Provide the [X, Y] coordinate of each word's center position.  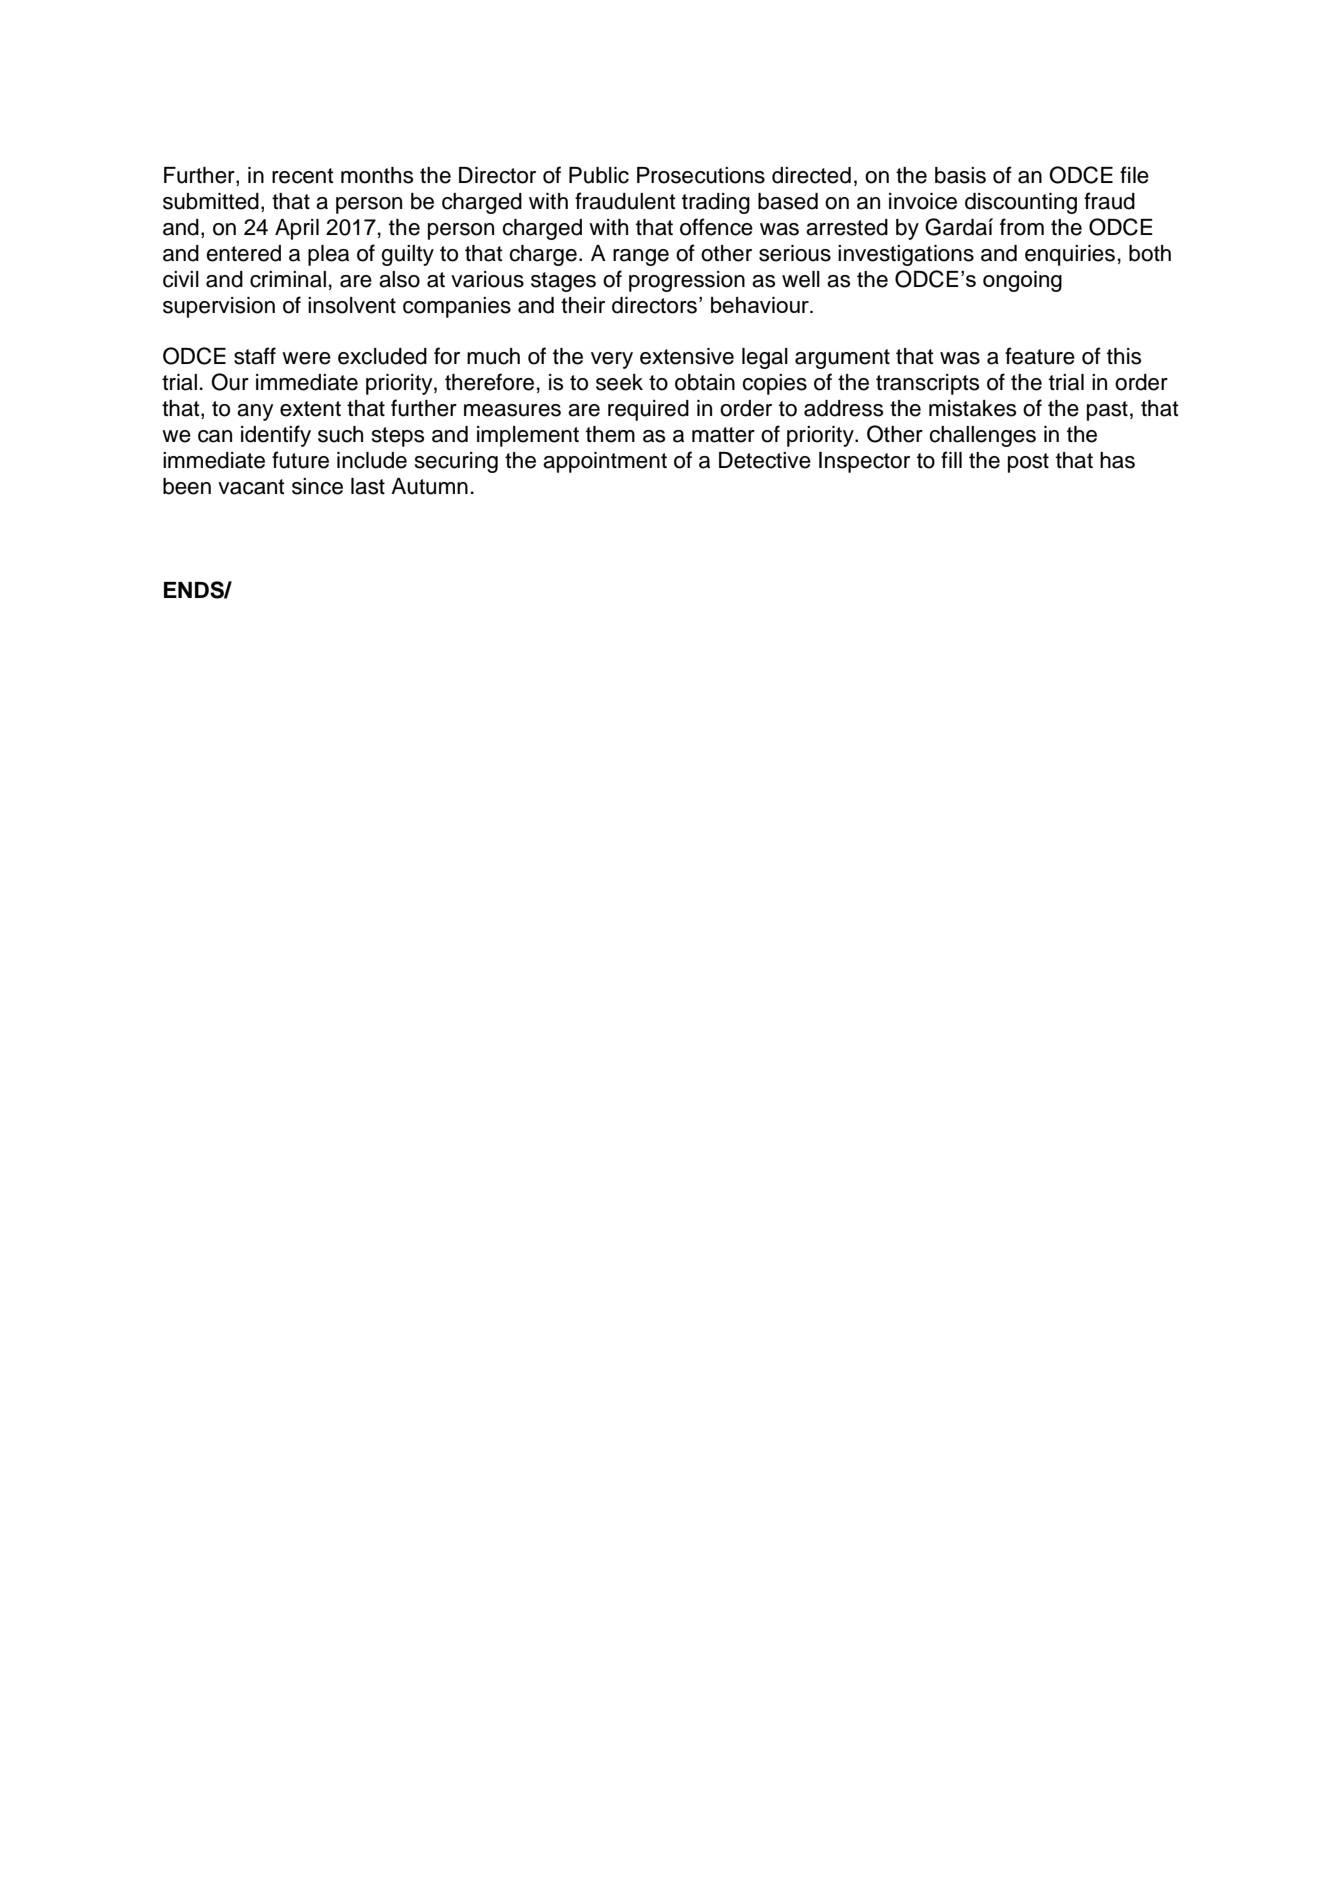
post [1028, 463]
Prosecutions [701, 175]
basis [960, 175]
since [317, 486]
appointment [605, 462]
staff [255, 356]
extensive [687, 356]
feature [1040, 356]
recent [303, 176]
